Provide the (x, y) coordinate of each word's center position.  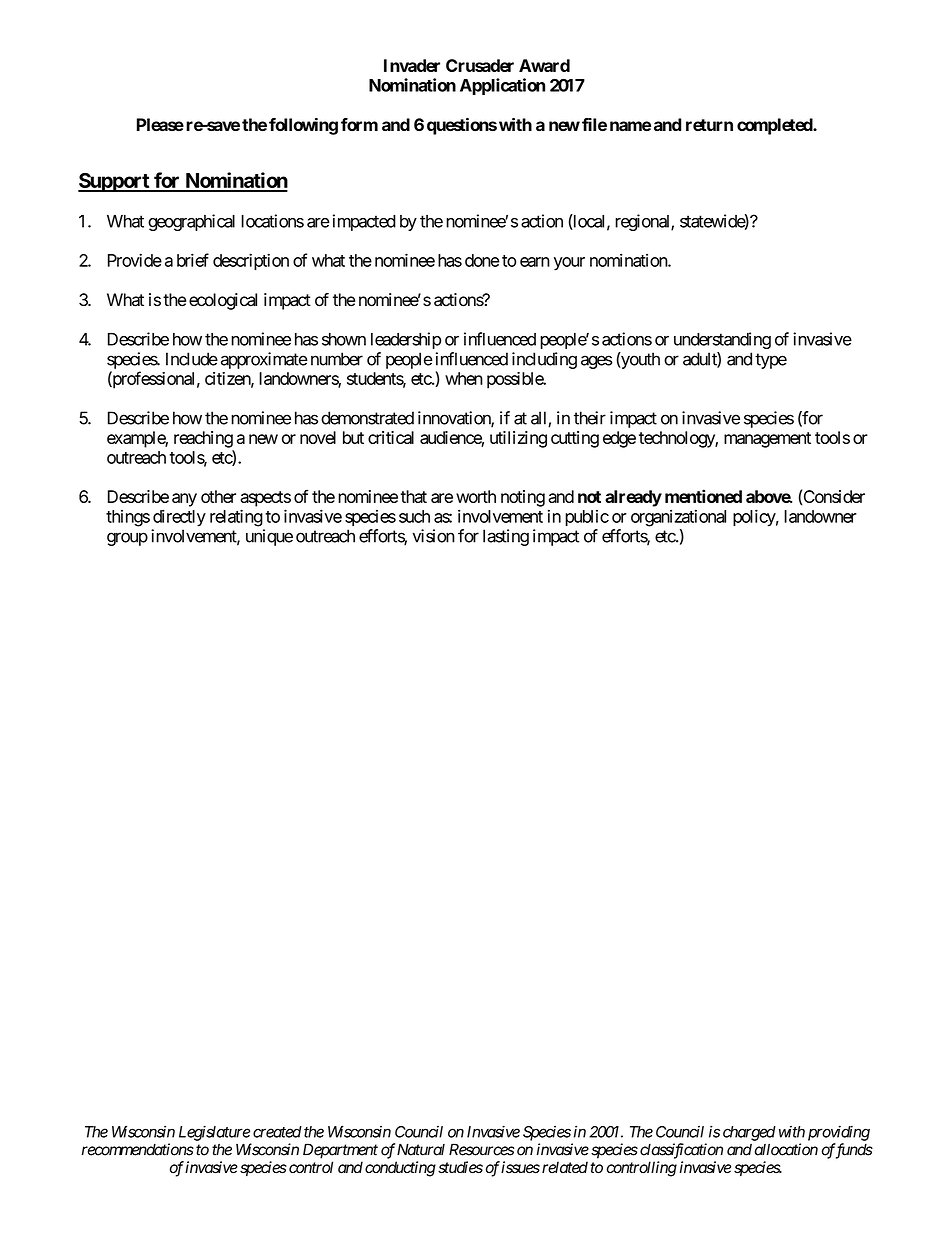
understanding (722, 340)
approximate (264, 360)
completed (775, 126)
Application (502, 86)
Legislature (214, 1133)
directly (179, 518)
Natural (421, 1149)
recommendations (138, 1149)
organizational (678, 518)
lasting (506, 537)
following (303, 126)
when (464, 378)
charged (749, 1133)
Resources (482, 1149)
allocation (786, 1149)
